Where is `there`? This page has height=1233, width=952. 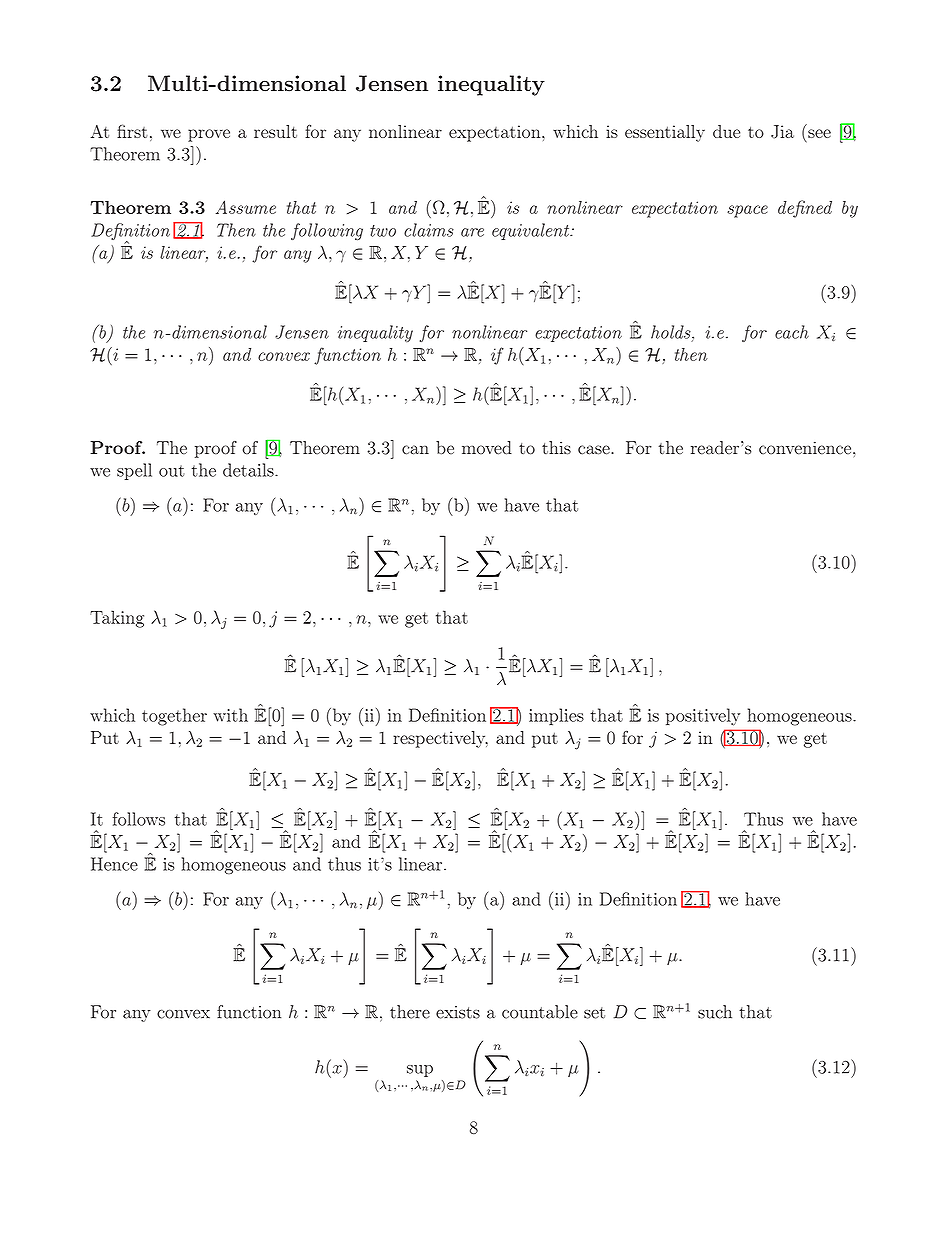 there is located at coordinates (410, 1012).
